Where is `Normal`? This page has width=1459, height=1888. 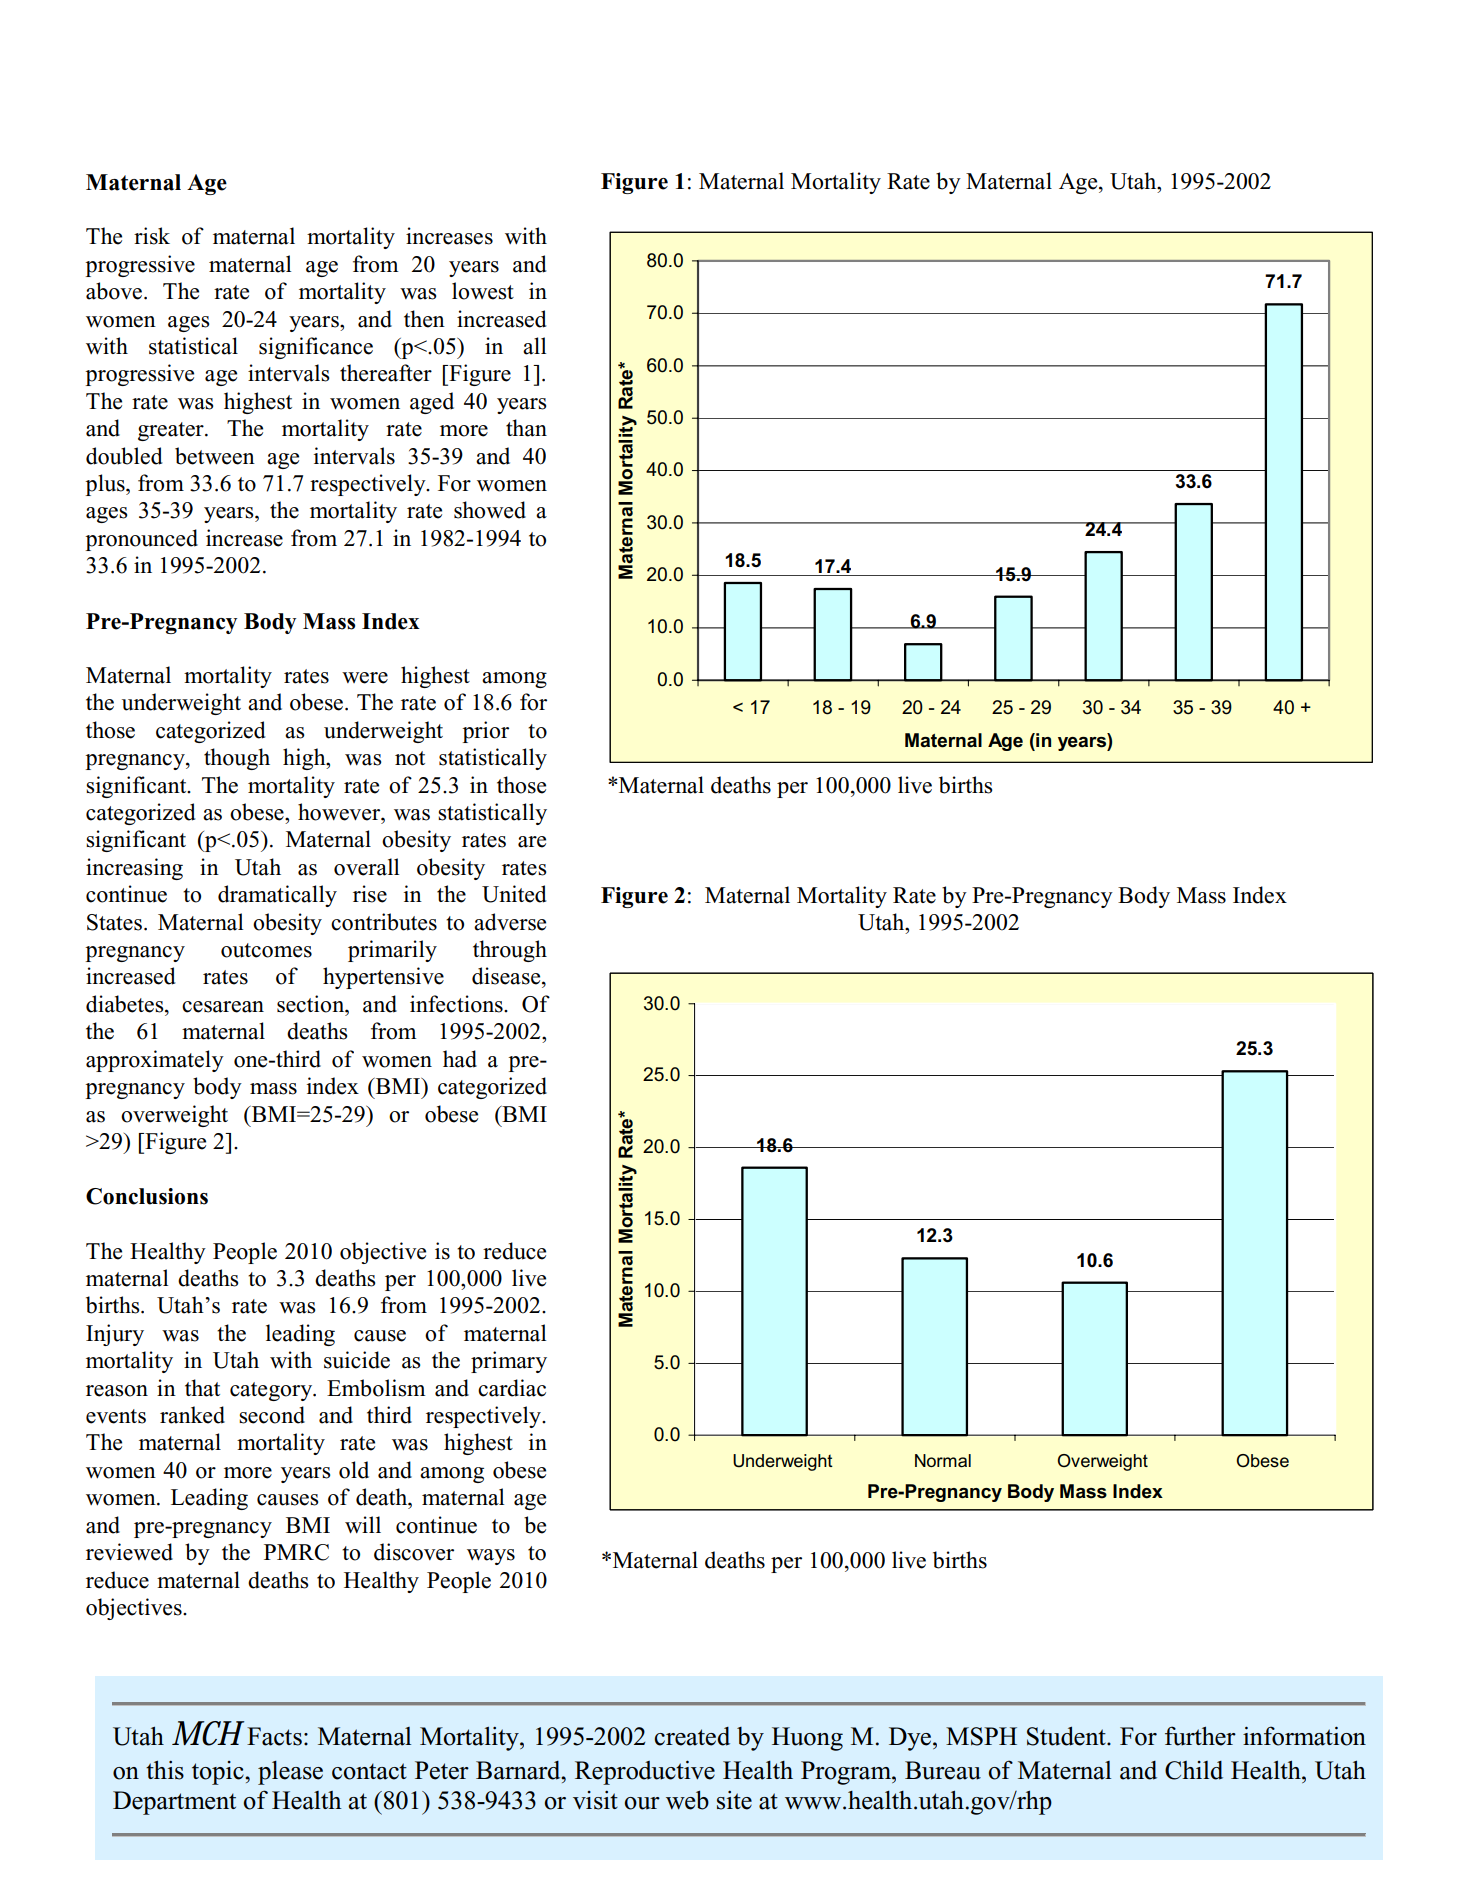
Normal is located at coordinates (943, 1461).
